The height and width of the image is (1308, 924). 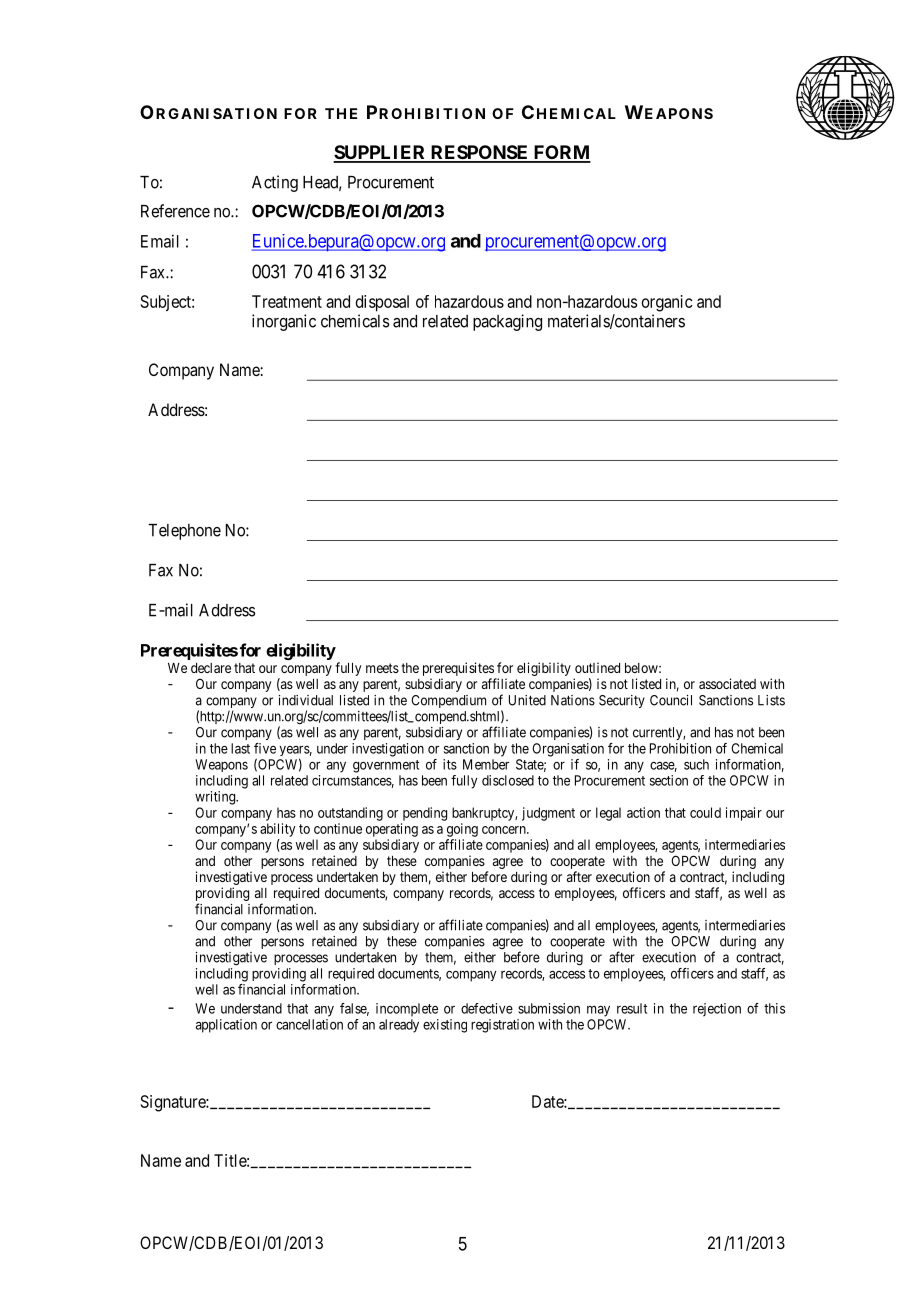 What do you see at coordinates (275, 183) in the image?
I see `Acting` at bounding box center [275, 183].
